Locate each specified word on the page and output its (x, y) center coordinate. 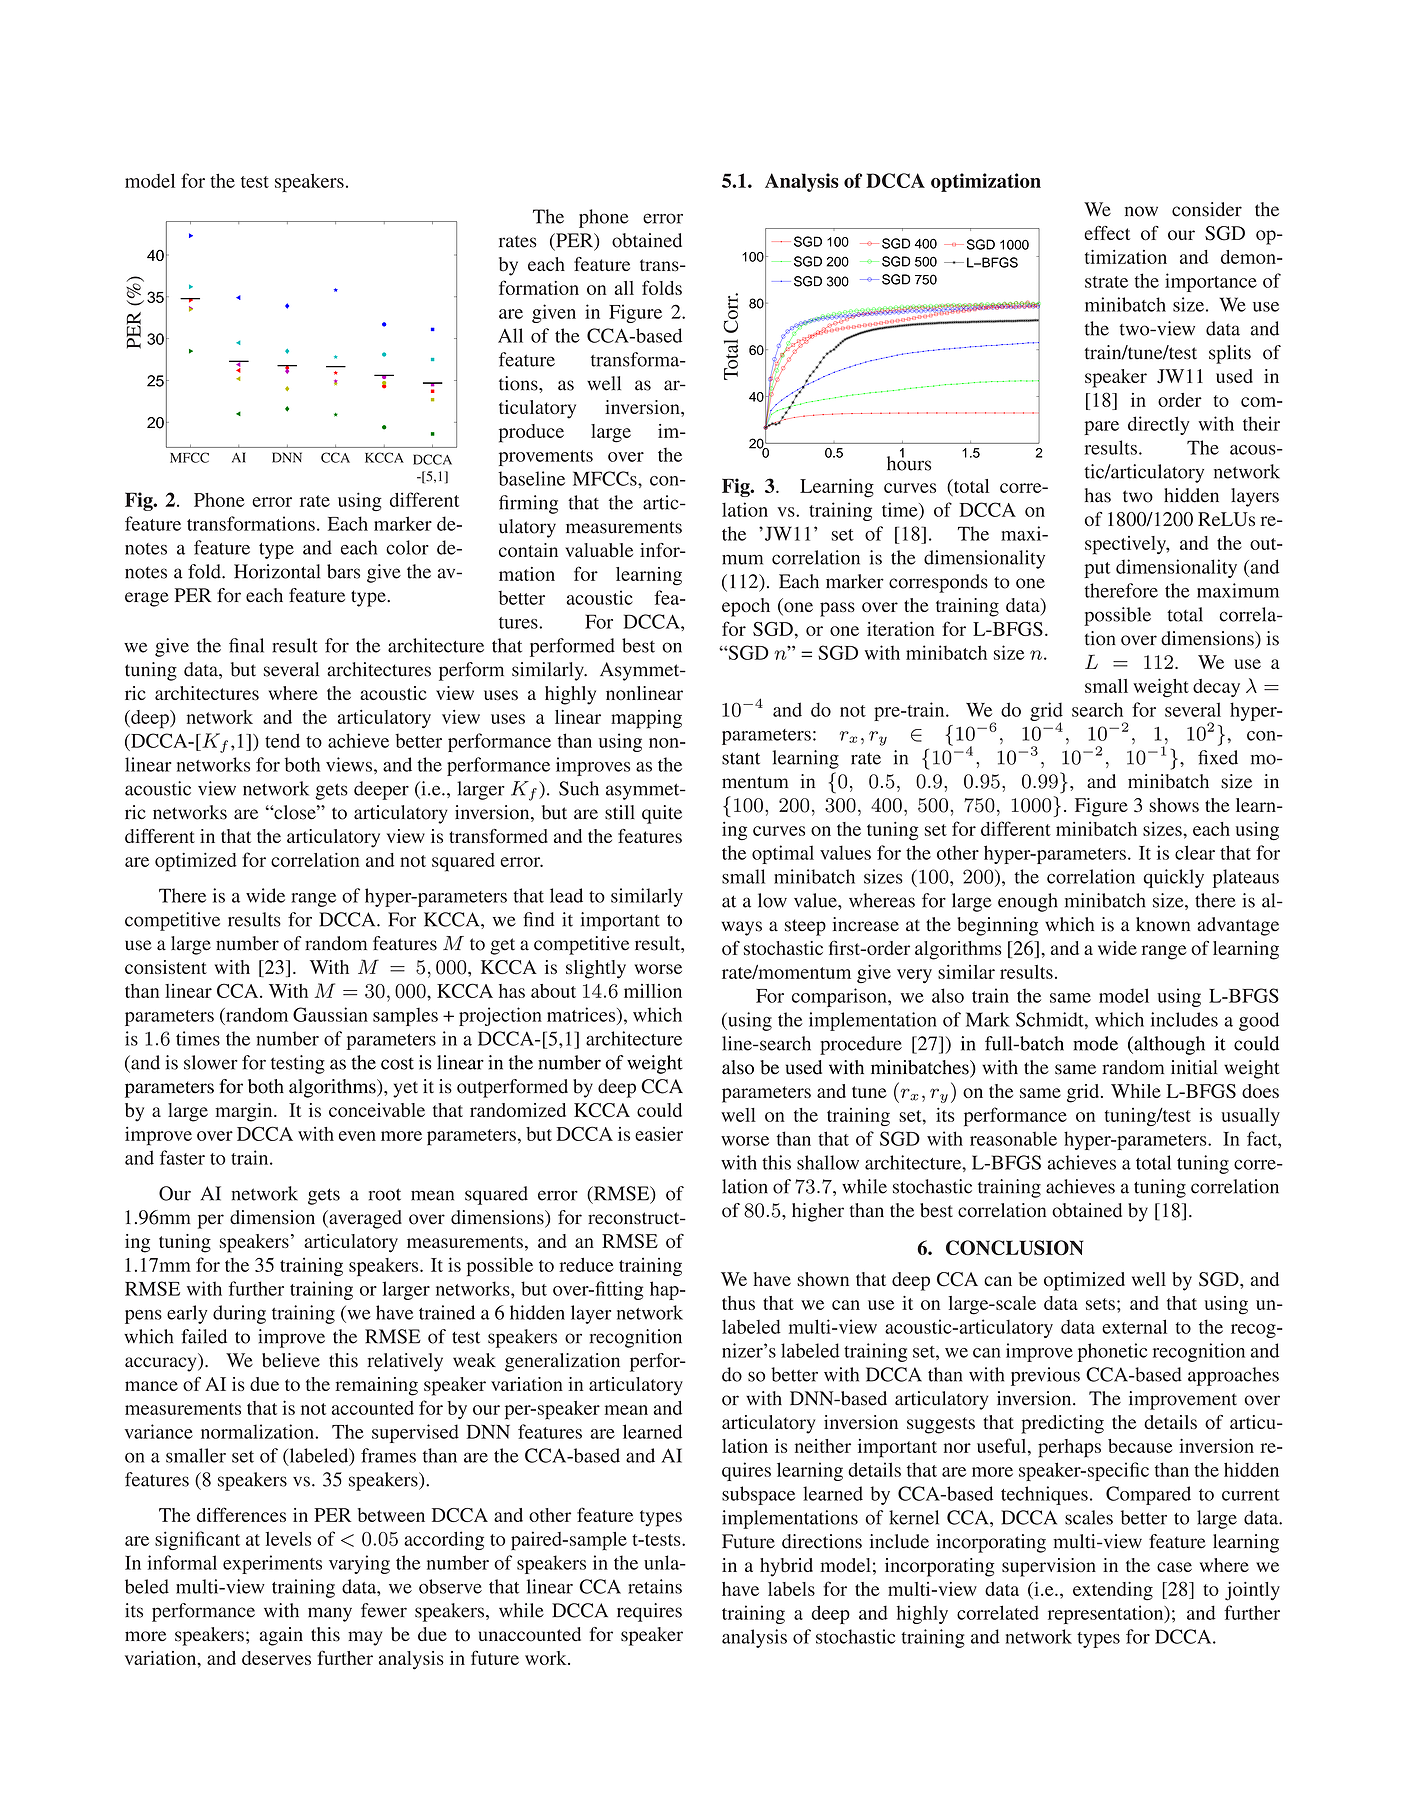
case (1174, 1567)
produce (531, 433)
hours (909, 462)
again (281, 1636)
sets (1100, 1304)
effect (1107, 233)
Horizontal (277, 571)
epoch (746, 607)
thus (738, 1303)
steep (805, 927)
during (239, 1314)
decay (1216, 688)
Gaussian (330, 1014)
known (1163, 924)
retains (655, 1586)
